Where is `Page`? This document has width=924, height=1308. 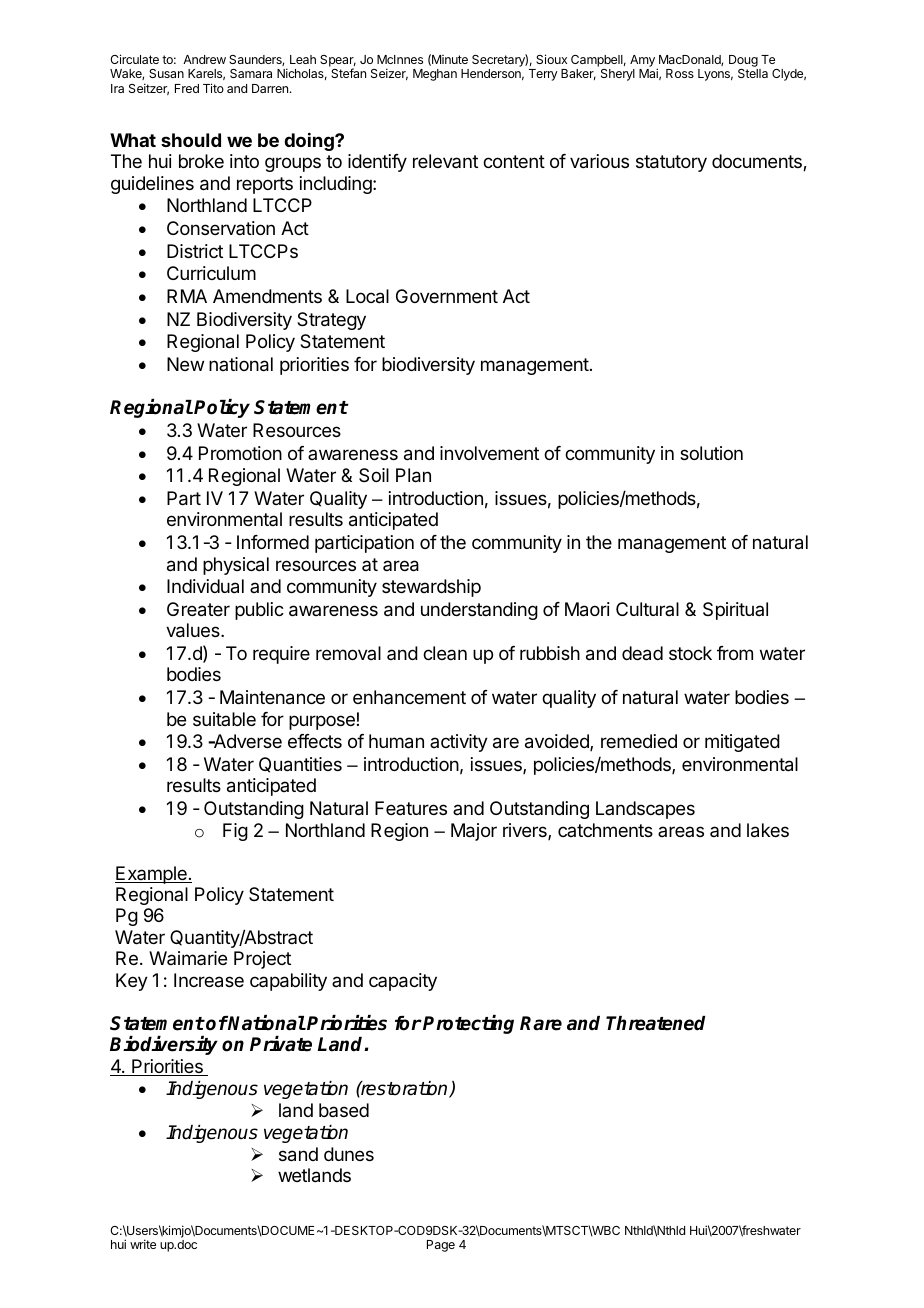 Page is located at coordinates (441, 1246).
